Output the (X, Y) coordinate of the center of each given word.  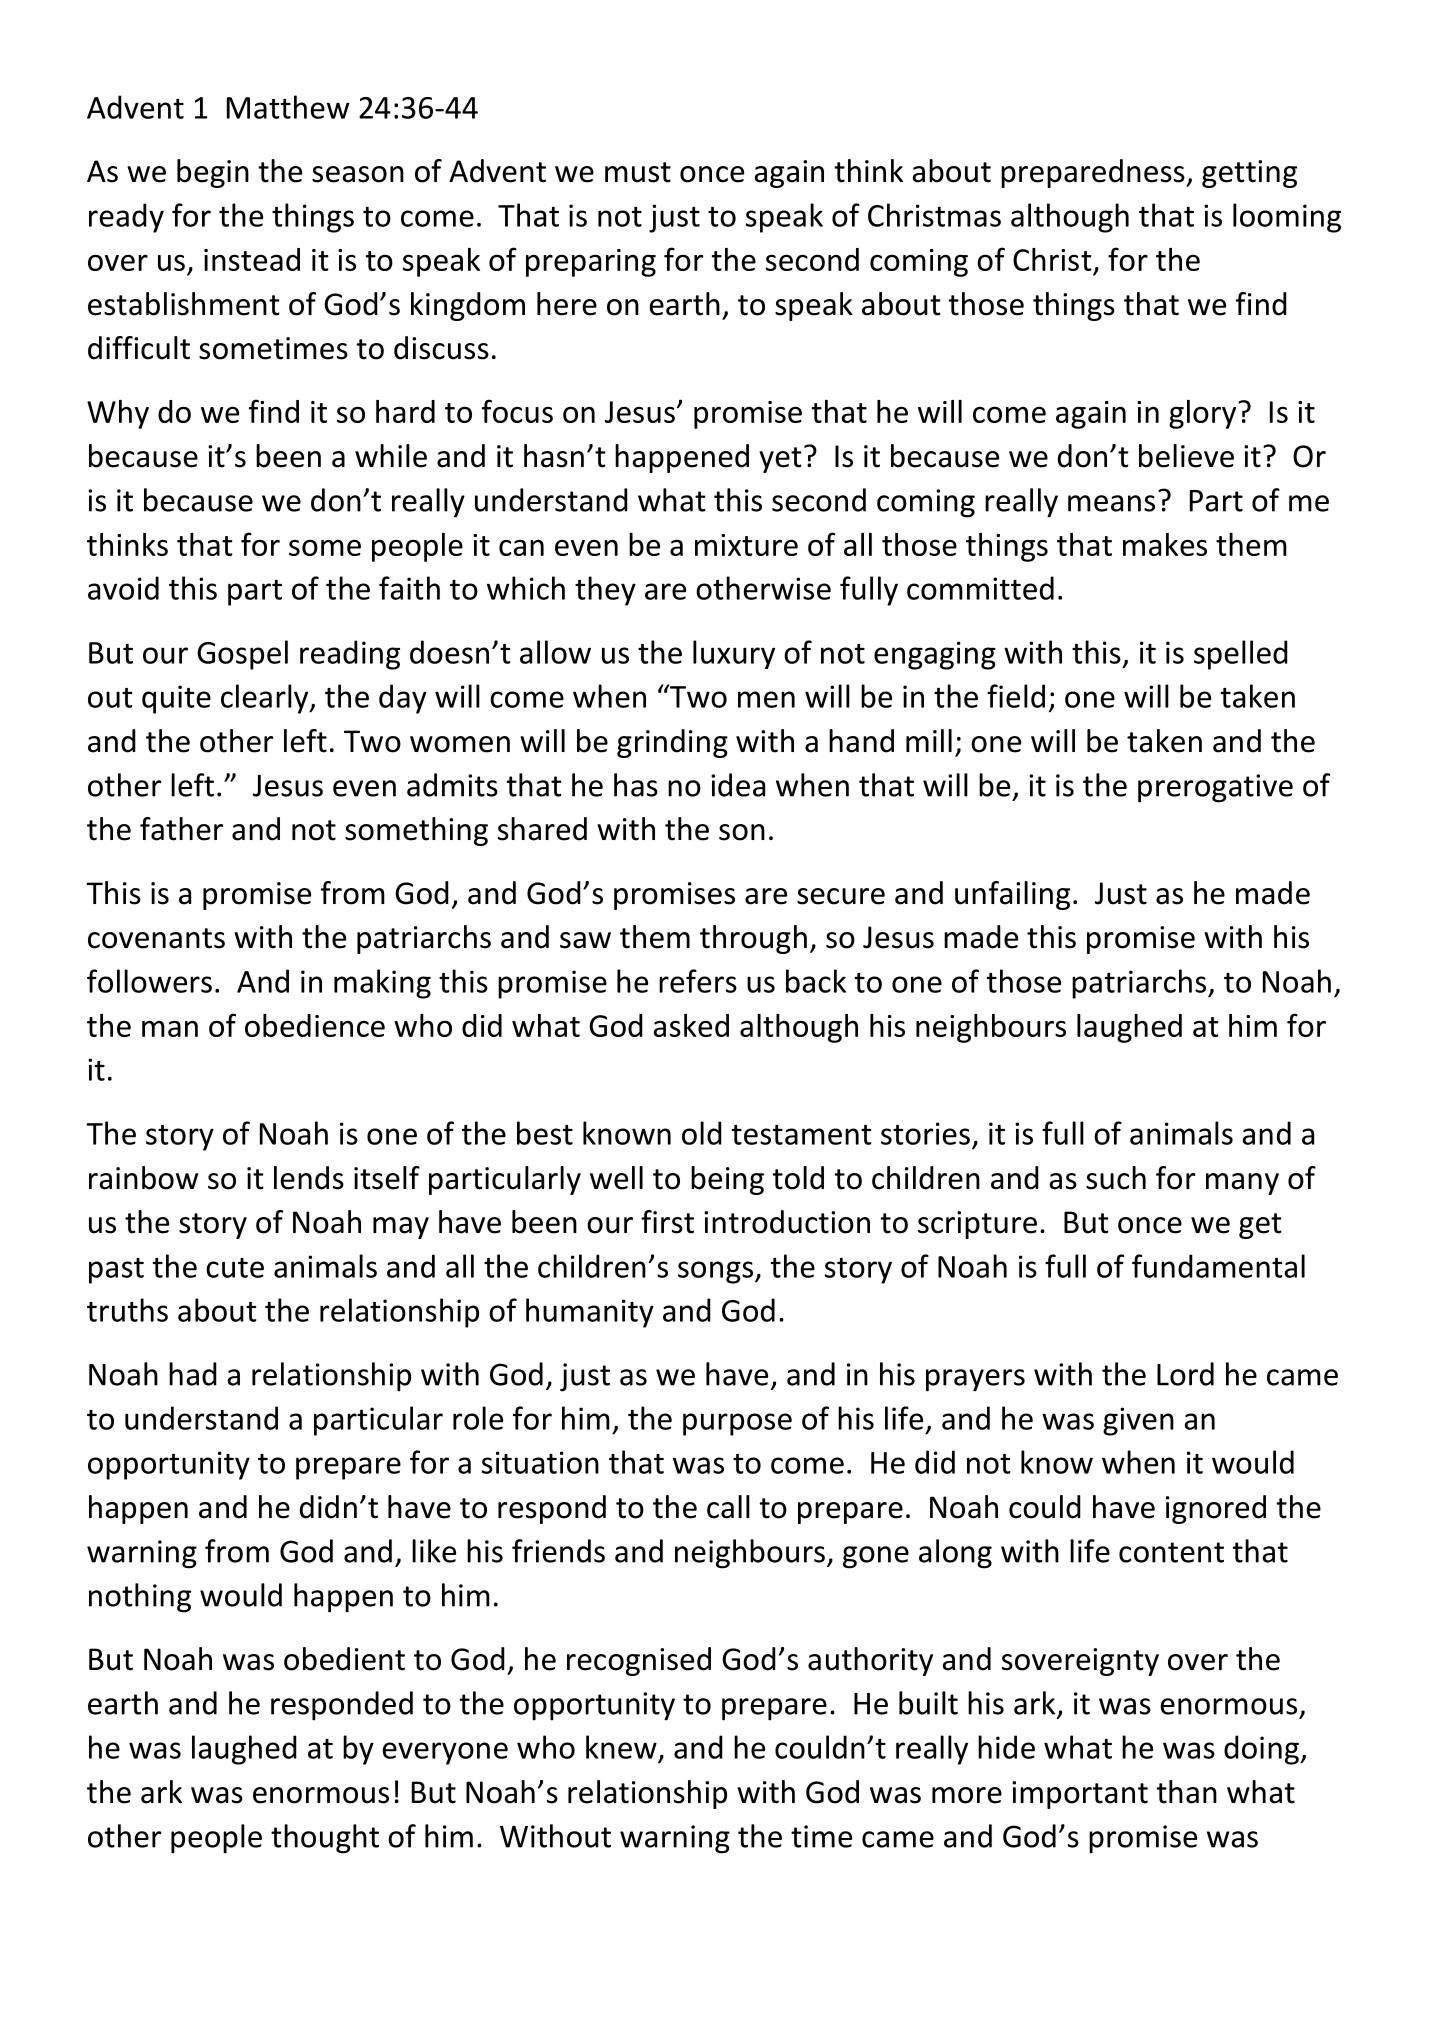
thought (325, 1839)
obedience (315, 1025)
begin (213, 173)
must (638, 172)
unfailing (1012, 895)
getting (1249, 174)
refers (698, 981)
